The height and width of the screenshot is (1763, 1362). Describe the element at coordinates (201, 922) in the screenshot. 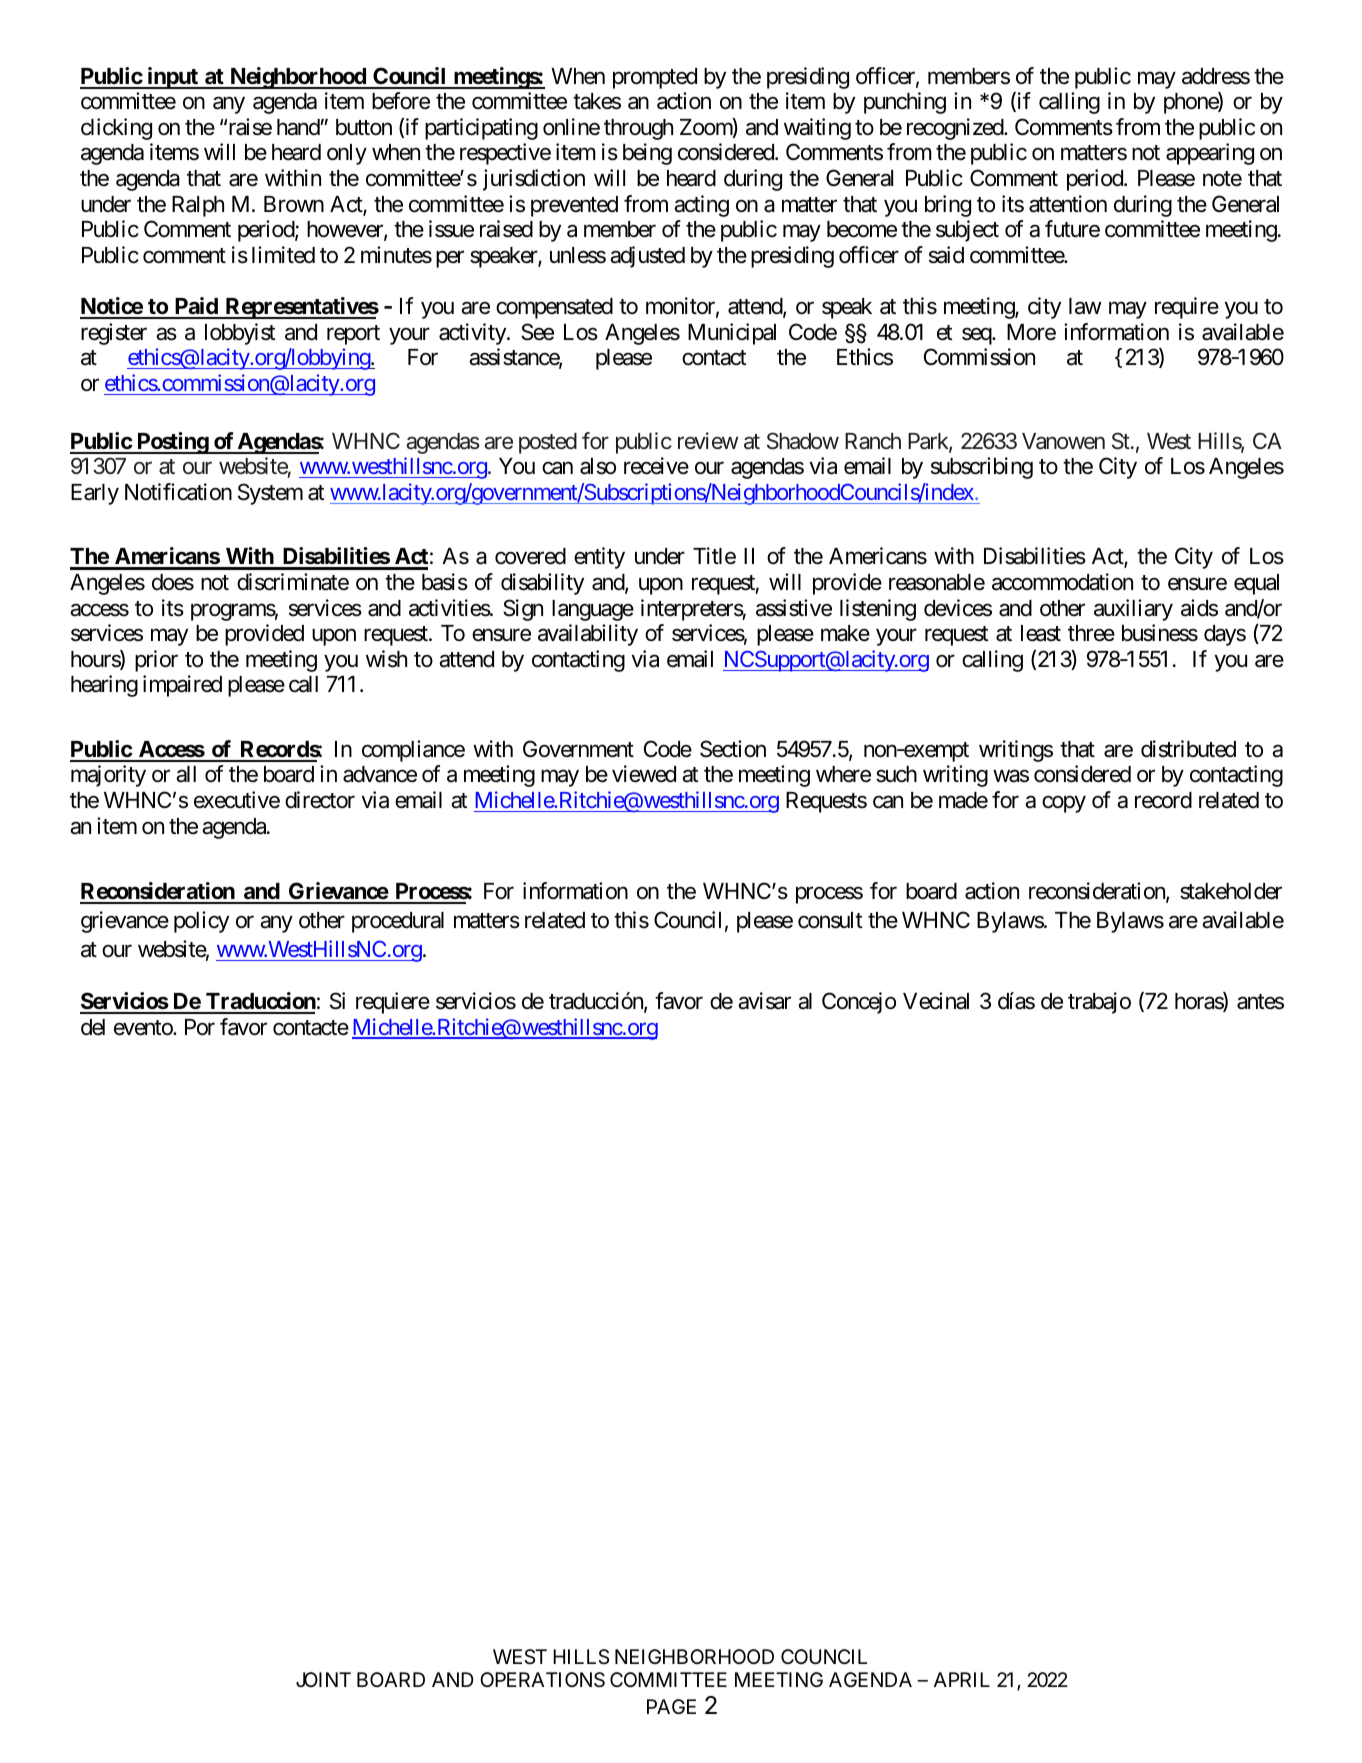

I see `policy` at that location.
